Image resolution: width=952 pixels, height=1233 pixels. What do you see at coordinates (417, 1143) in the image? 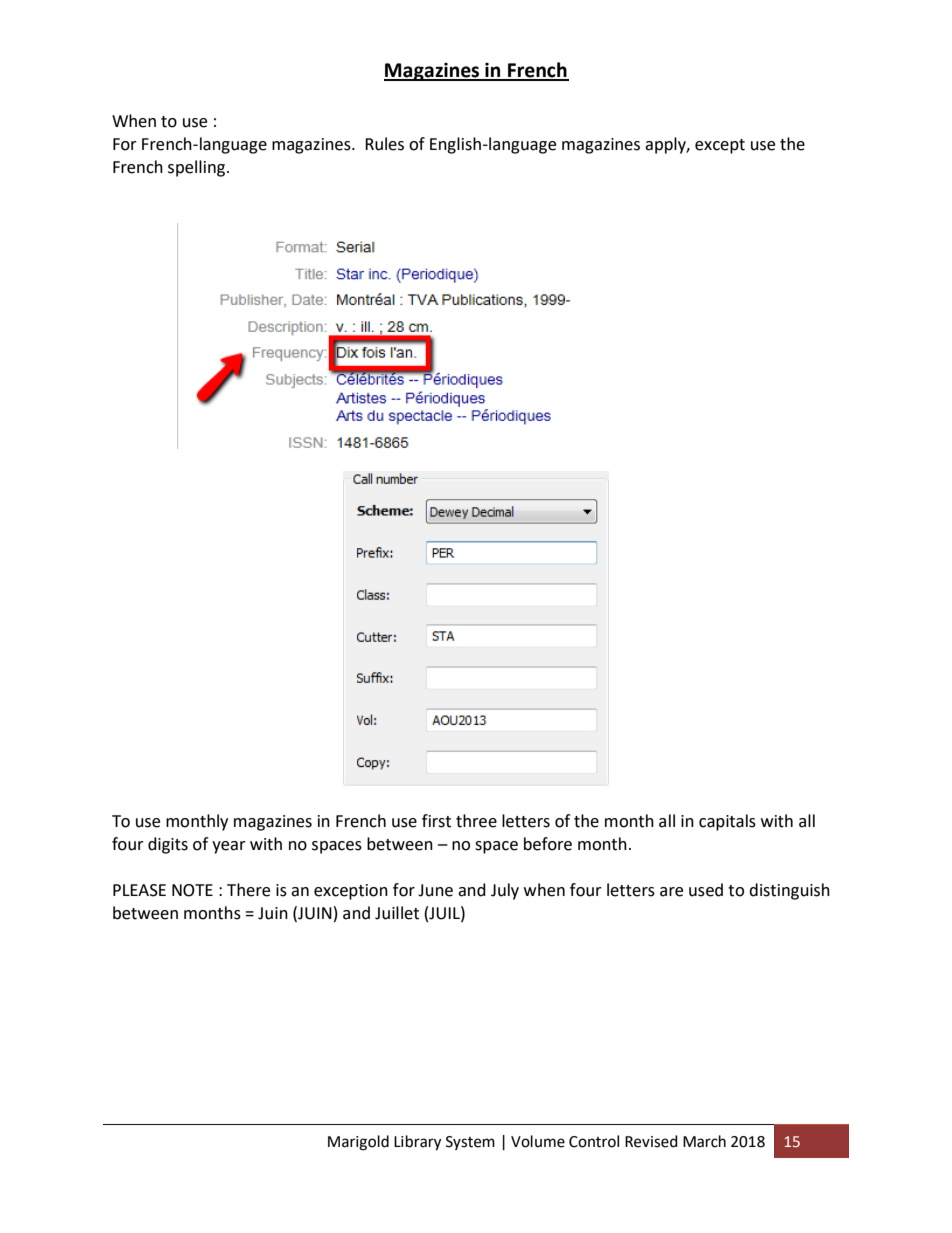
I see `Library` at bounding box center [417, 1143].
